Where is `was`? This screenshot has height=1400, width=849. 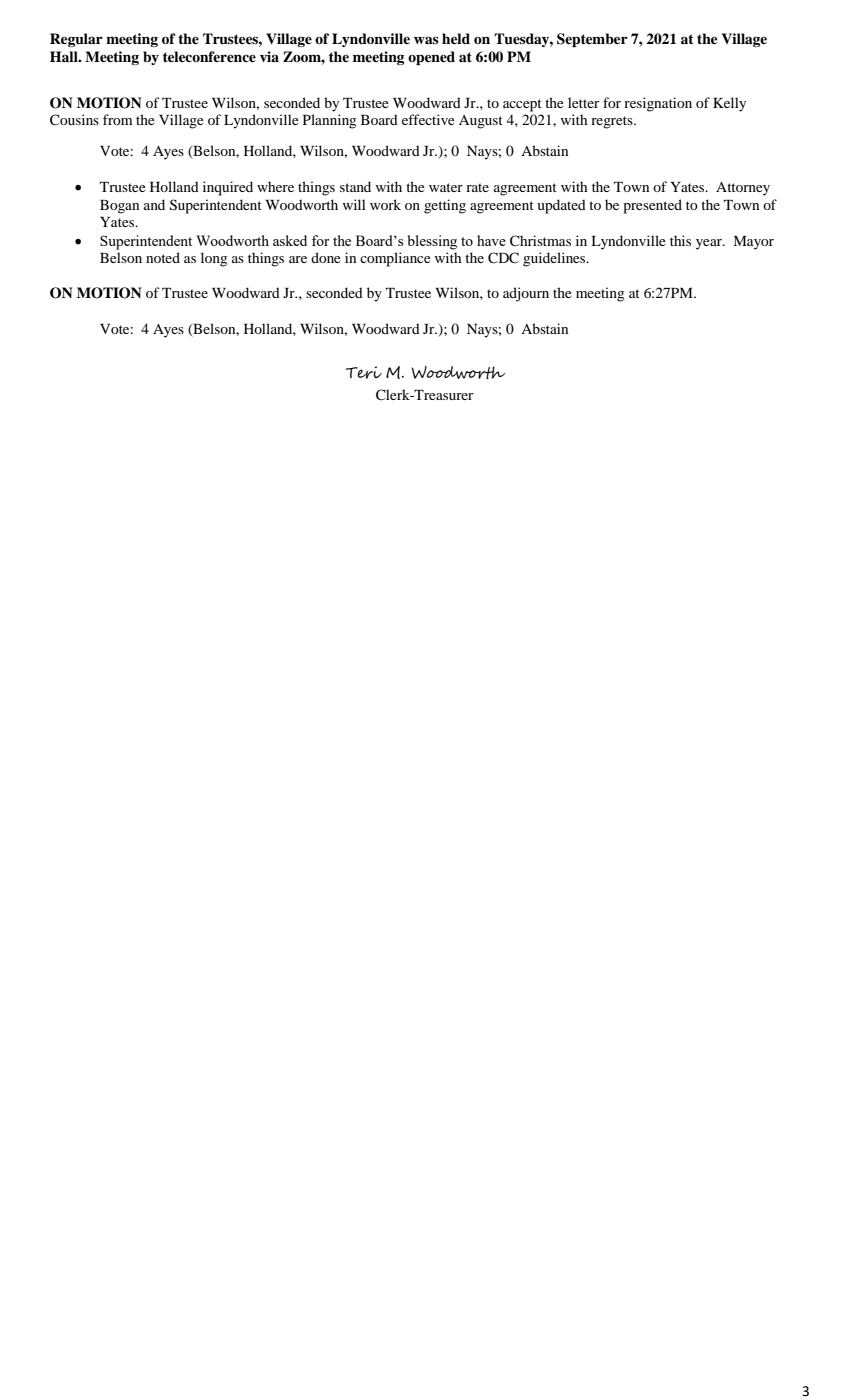
was is located at coordinates (426, 40).
